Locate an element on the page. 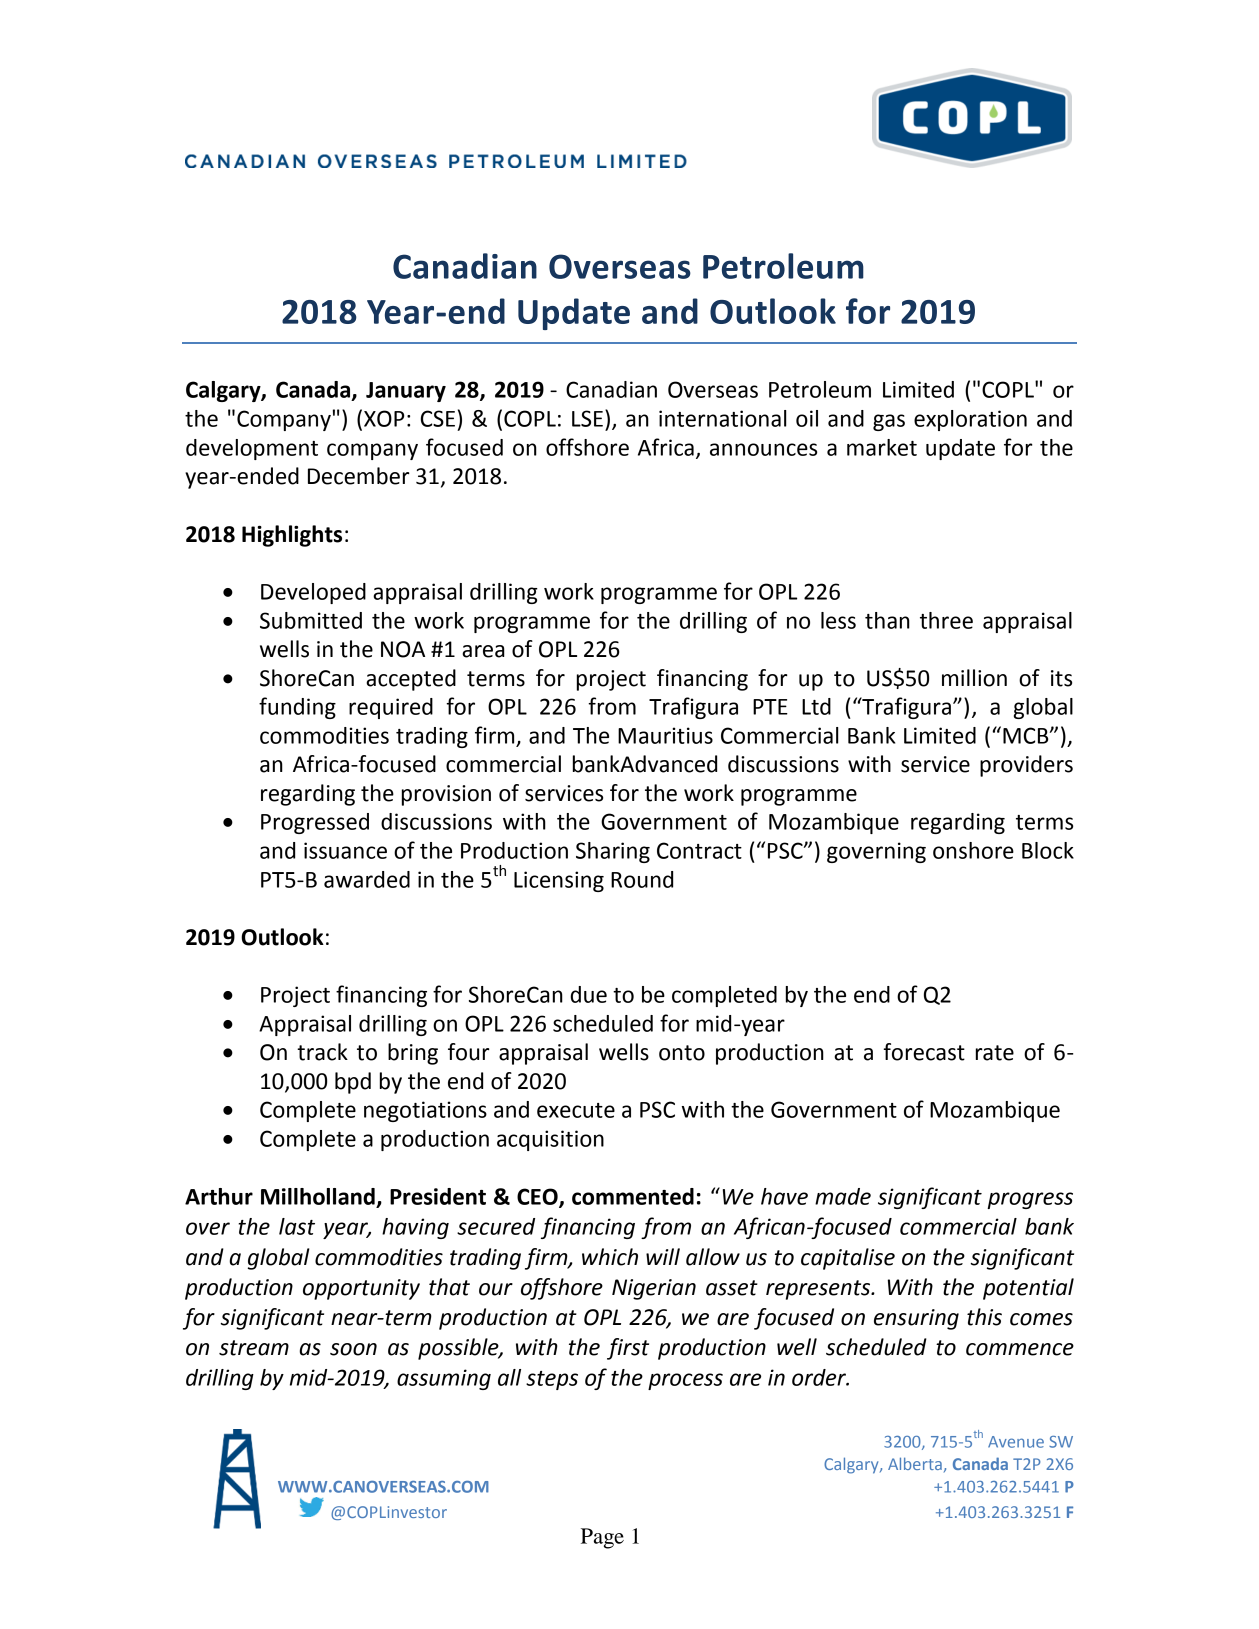  assuming is located at coordinates (444, 1379).
